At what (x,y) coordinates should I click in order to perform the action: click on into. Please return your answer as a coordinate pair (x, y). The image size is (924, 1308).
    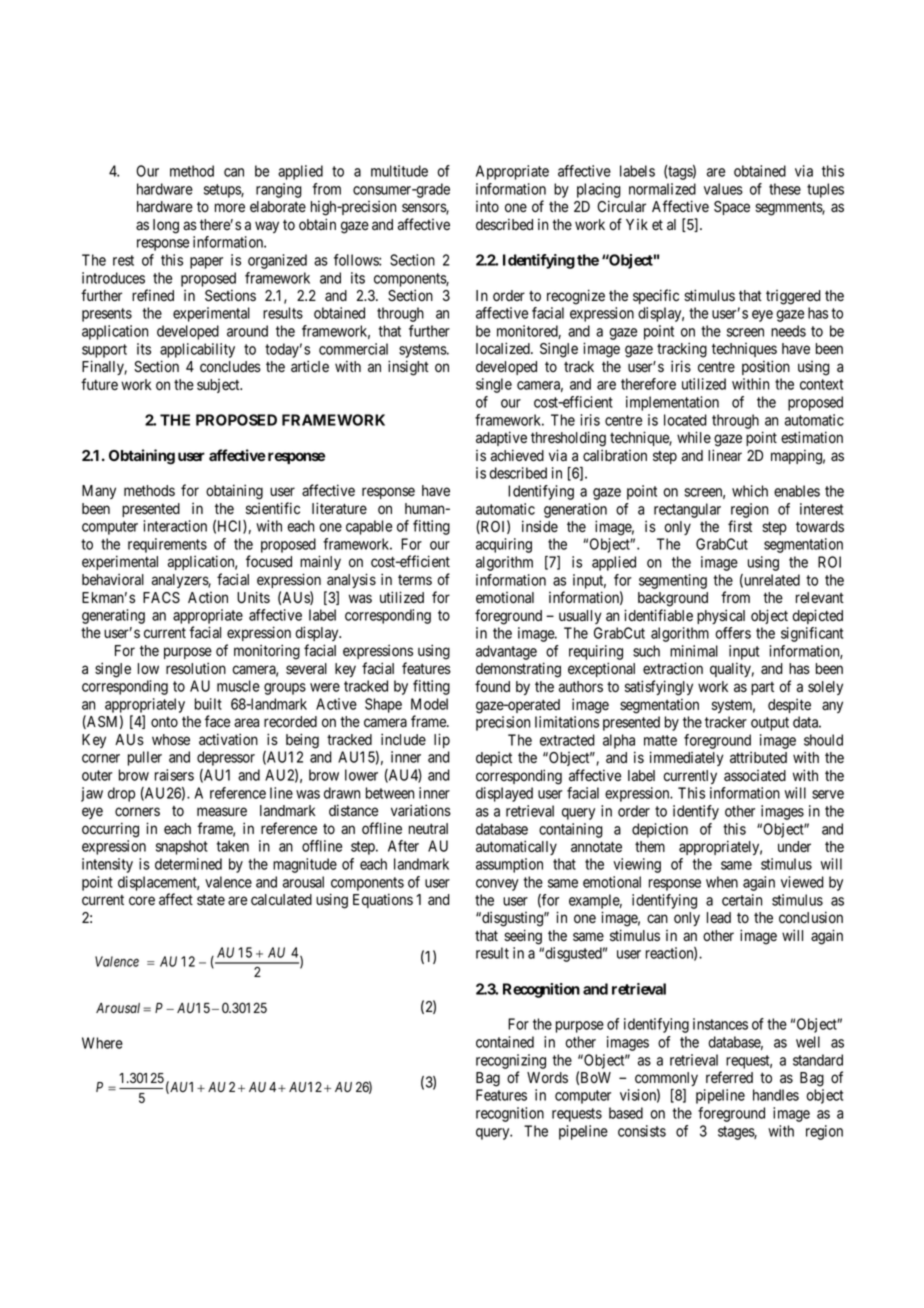
    Looking at the image, I should click on (487, 206).
